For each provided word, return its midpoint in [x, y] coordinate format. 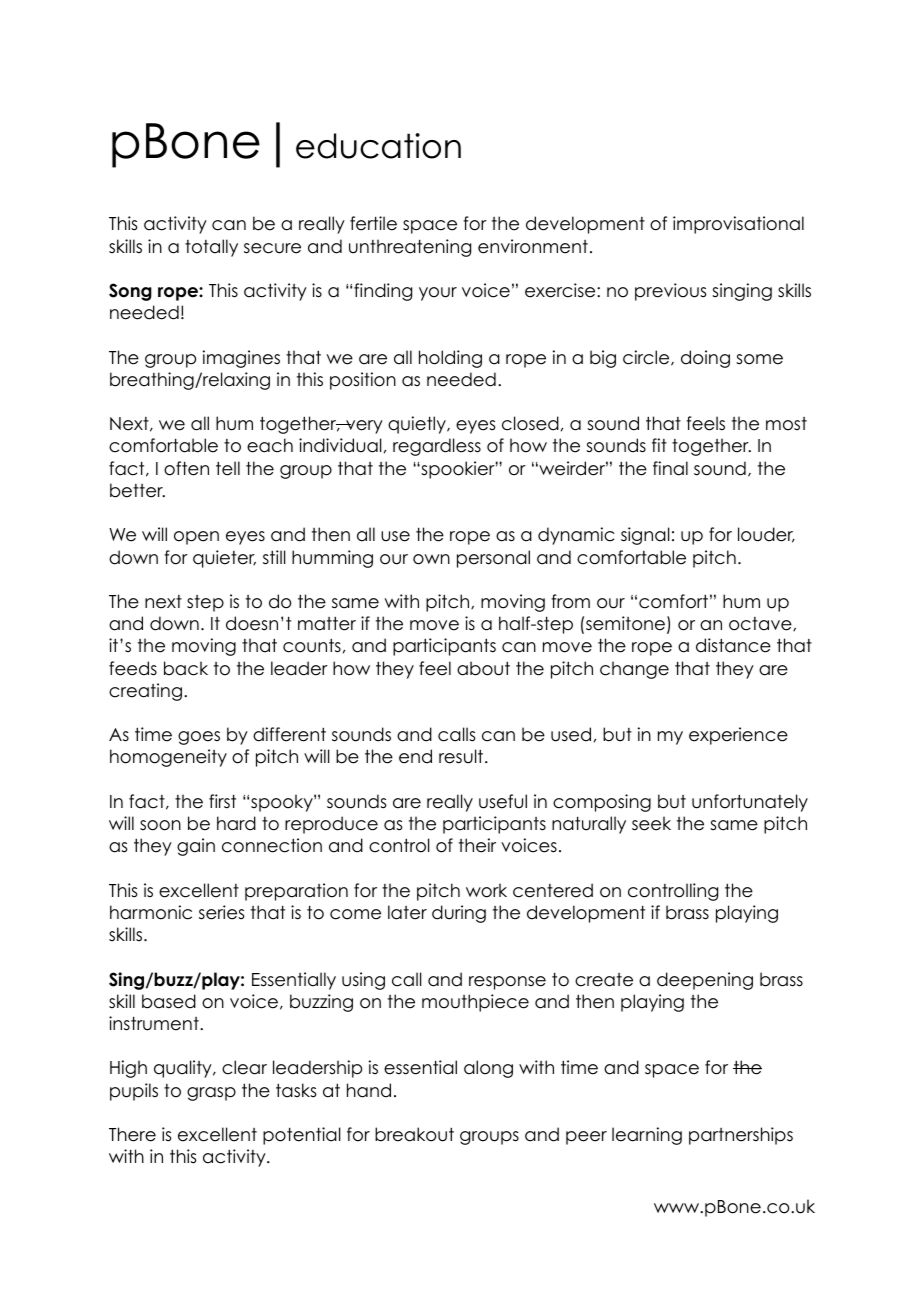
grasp [211, 1094]
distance [733, 645]
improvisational [738, 225]
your [438, 294]
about [483, 668]
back [186, 668]
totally [211, 248]
